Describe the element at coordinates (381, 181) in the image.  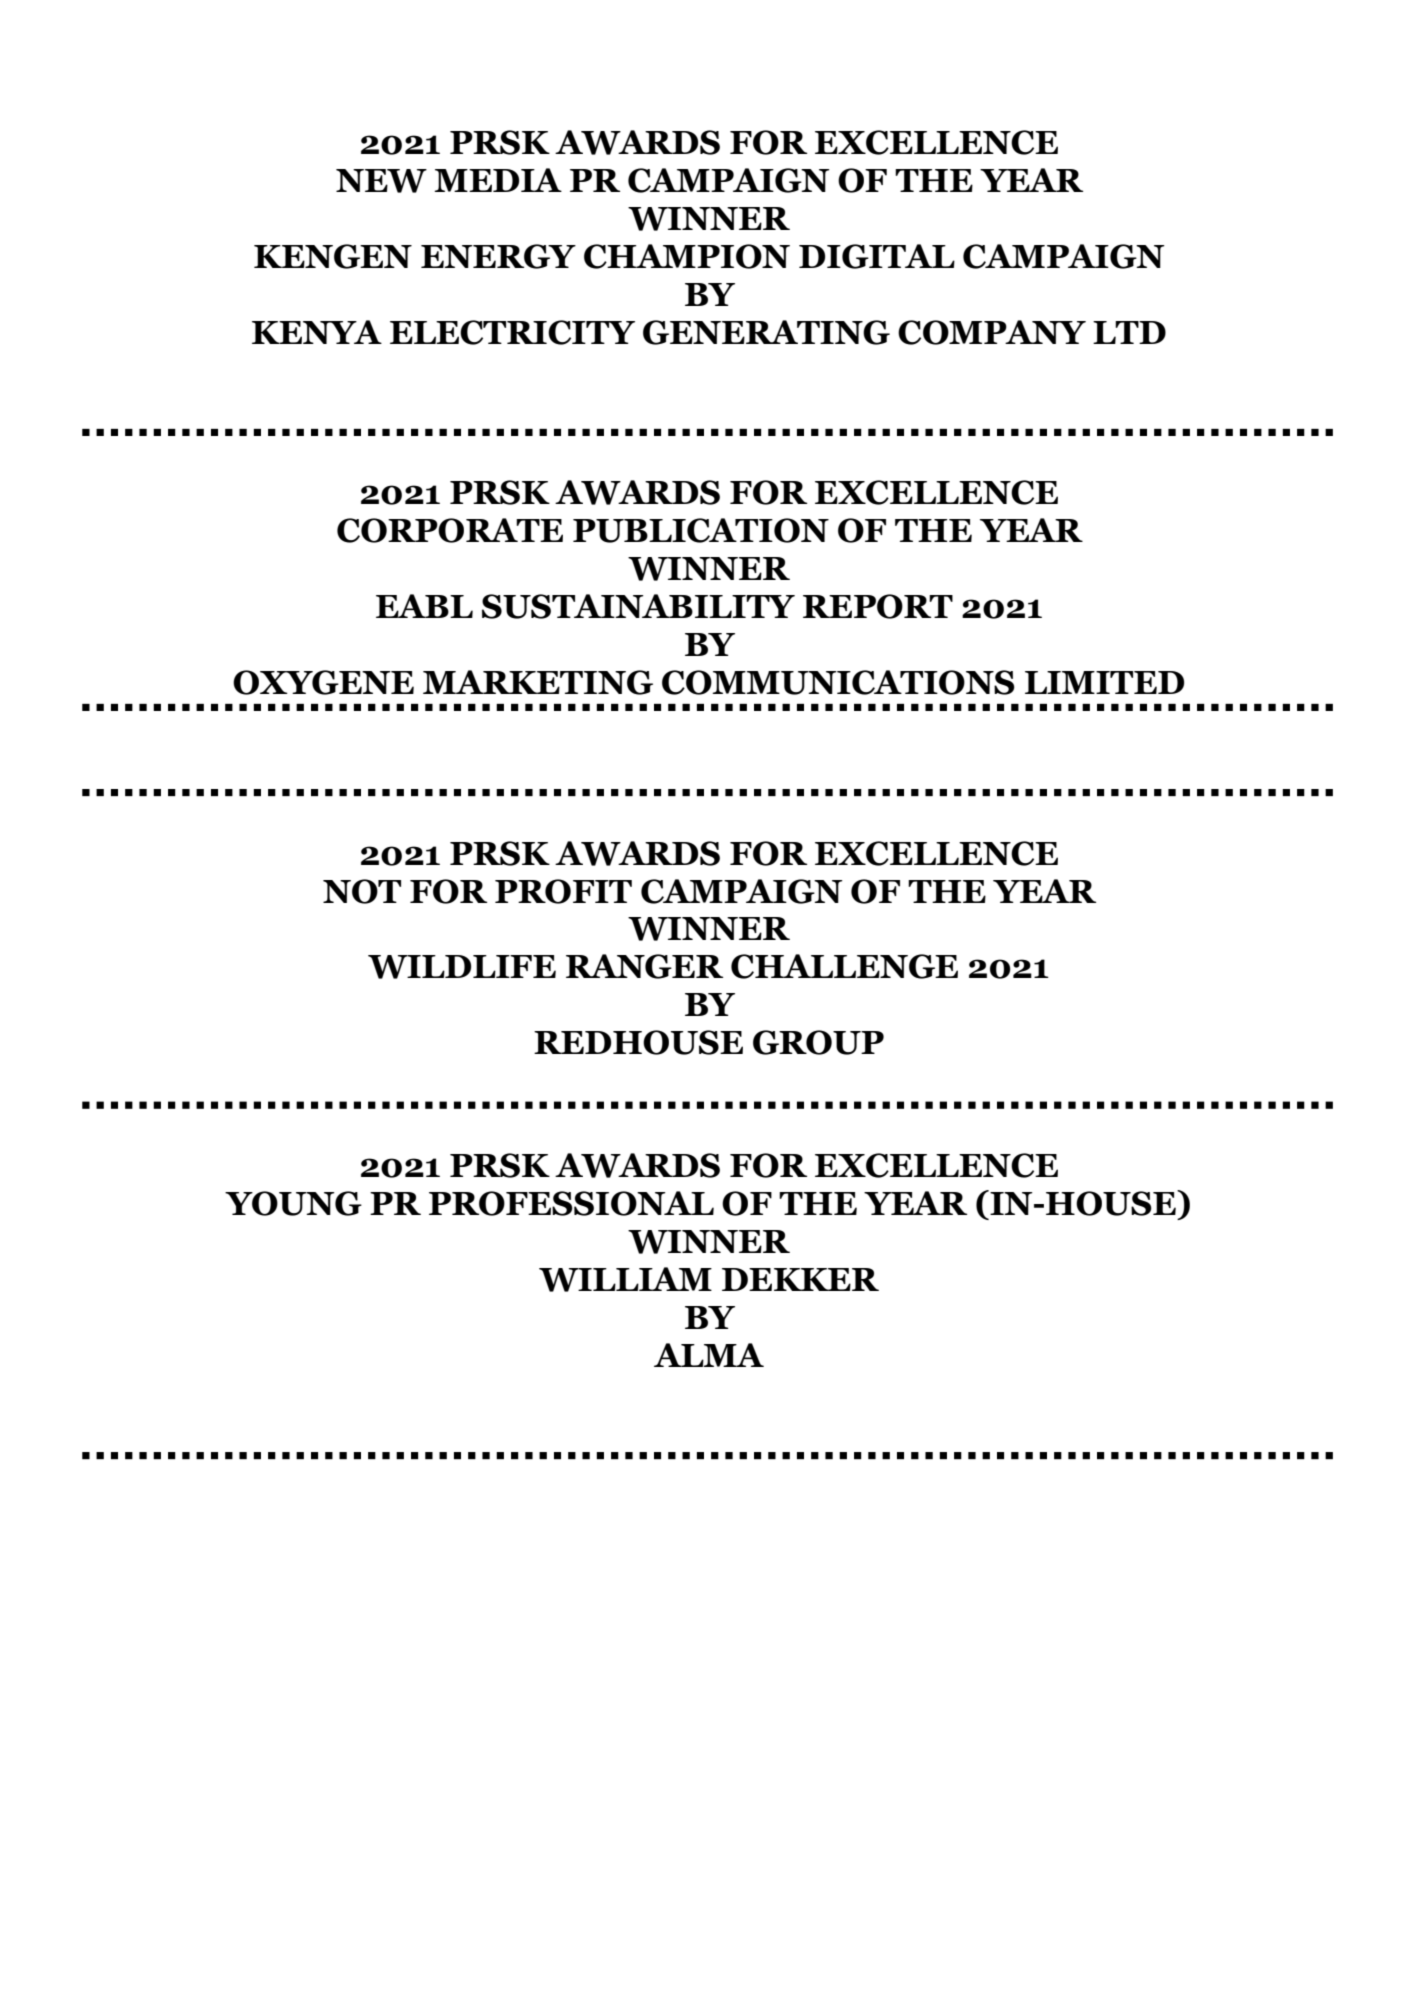
I see `NEW` at that location.
